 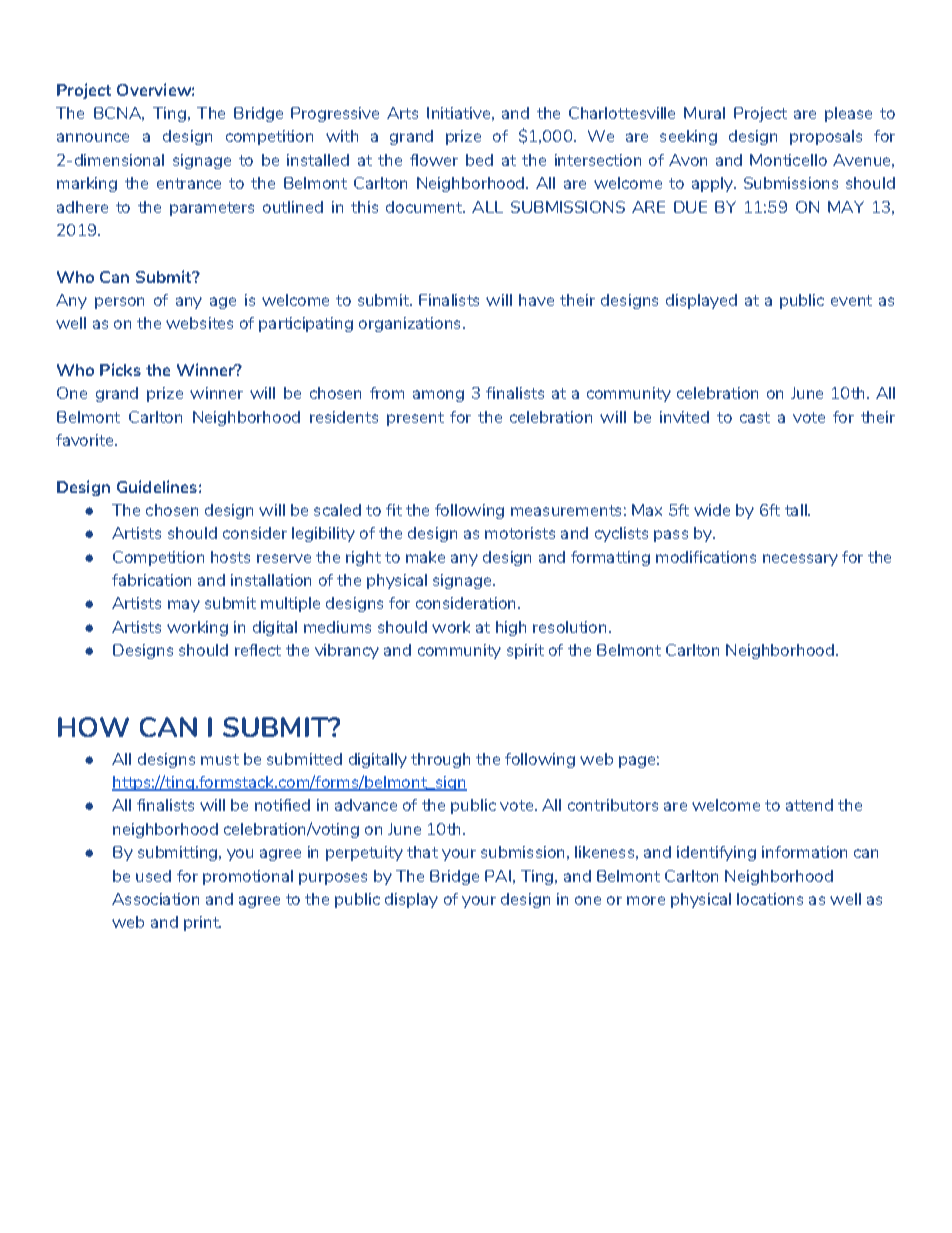 What do you see at coordinates (755, 417) in the image?
I see `cast` at bounding box center [755, 417].
